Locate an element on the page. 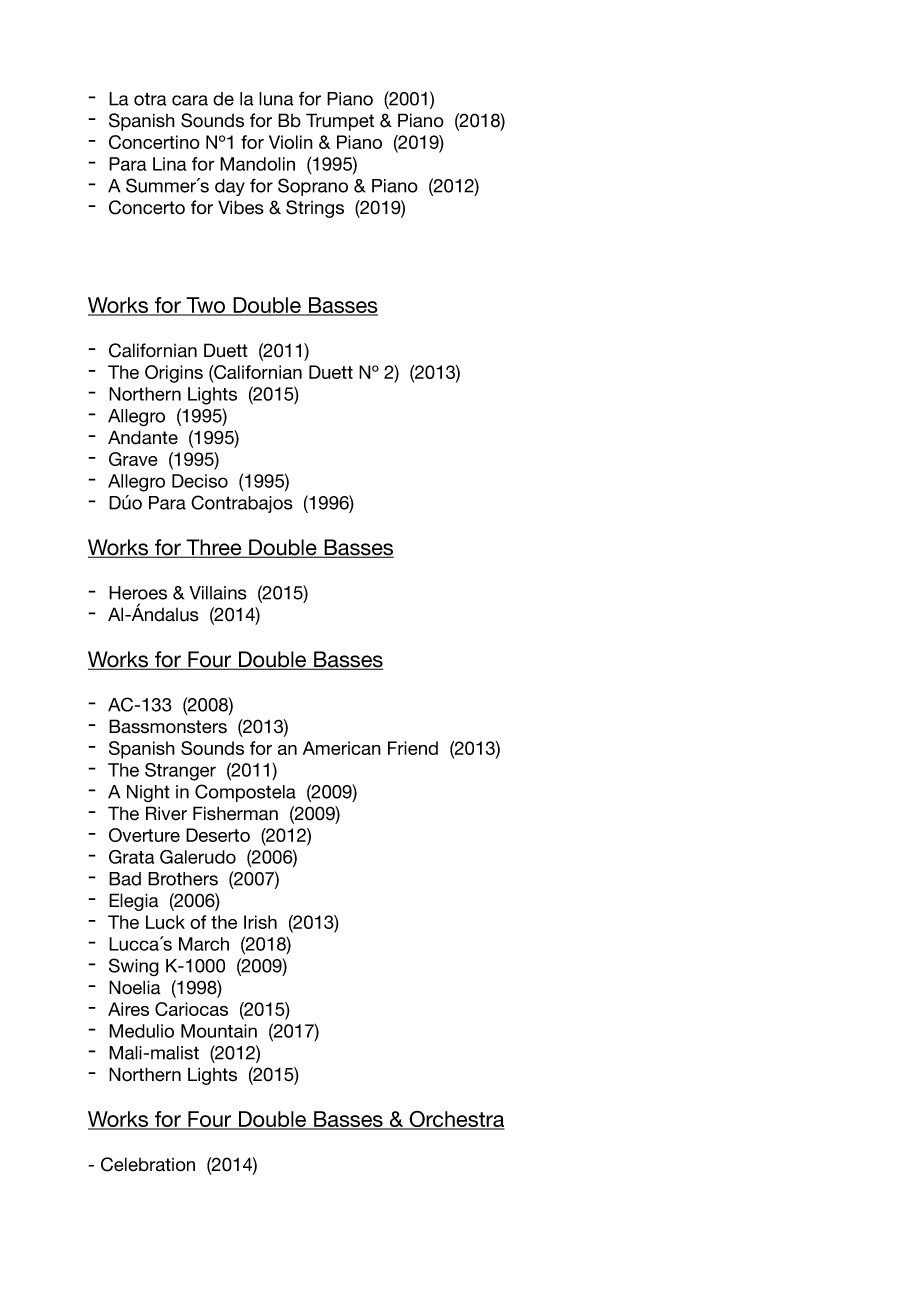 The width and height of the page is (924, 1308). Heroes is located at coordinates (138, 593).
